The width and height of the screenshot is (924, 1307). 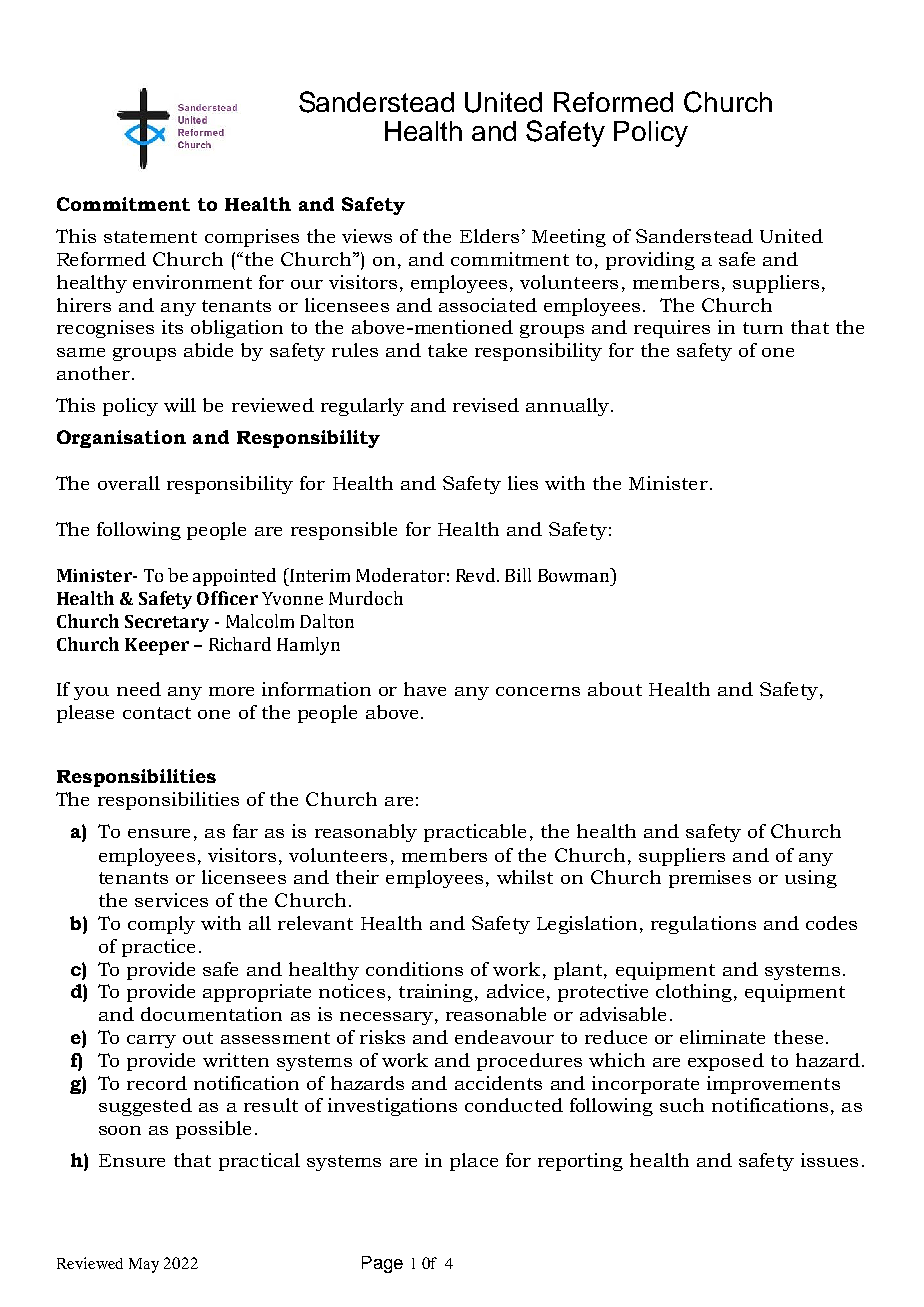 I want to click on Elders, so click(x=489, y=236).
